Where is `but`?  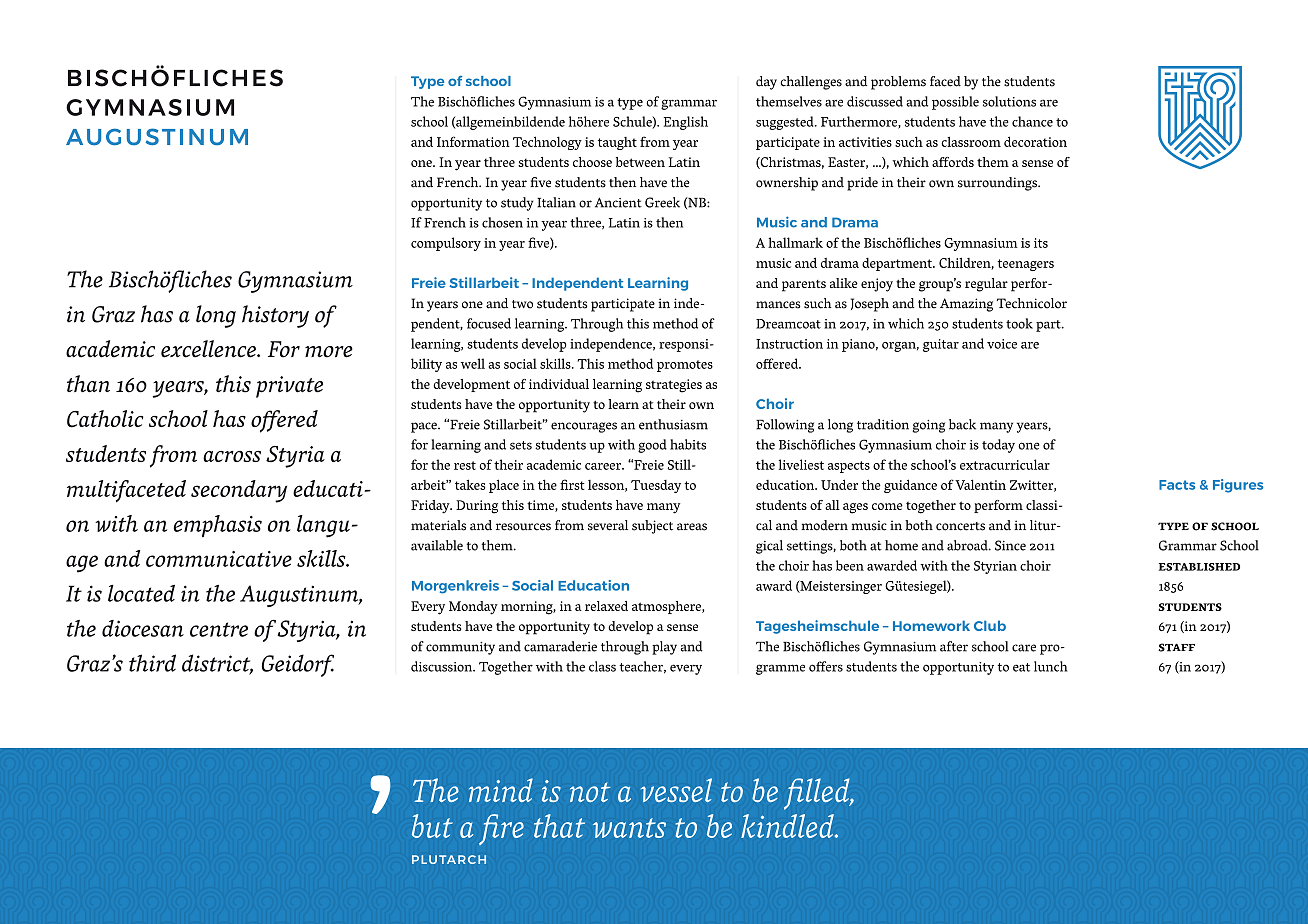
but is located at coordinates (432, 826).
